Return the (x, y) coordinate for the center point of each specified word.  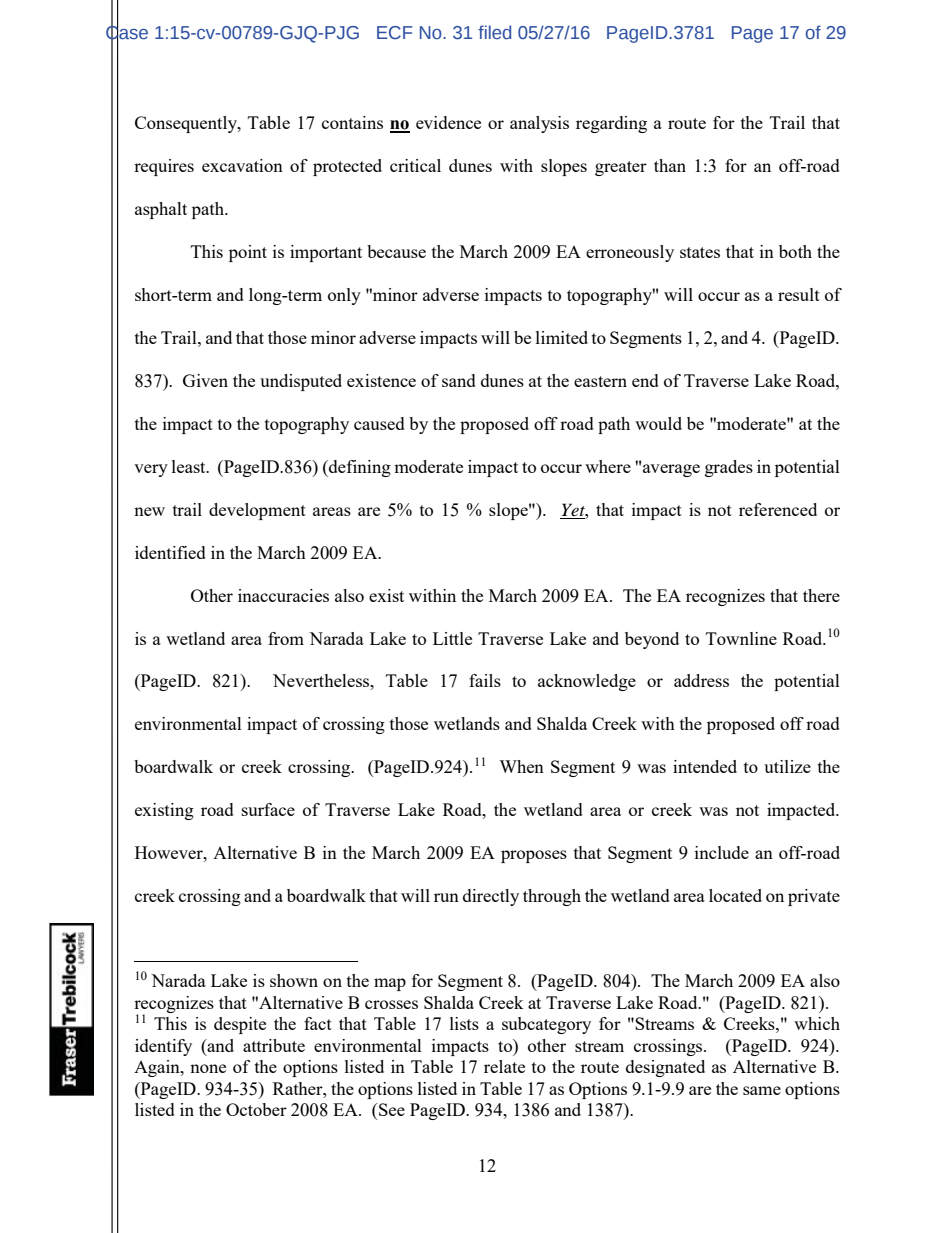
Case (127, 32)
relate (504, 1066)
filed (494, 32)
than (670, 165)
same (762, 1090)
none (208, 1068)
